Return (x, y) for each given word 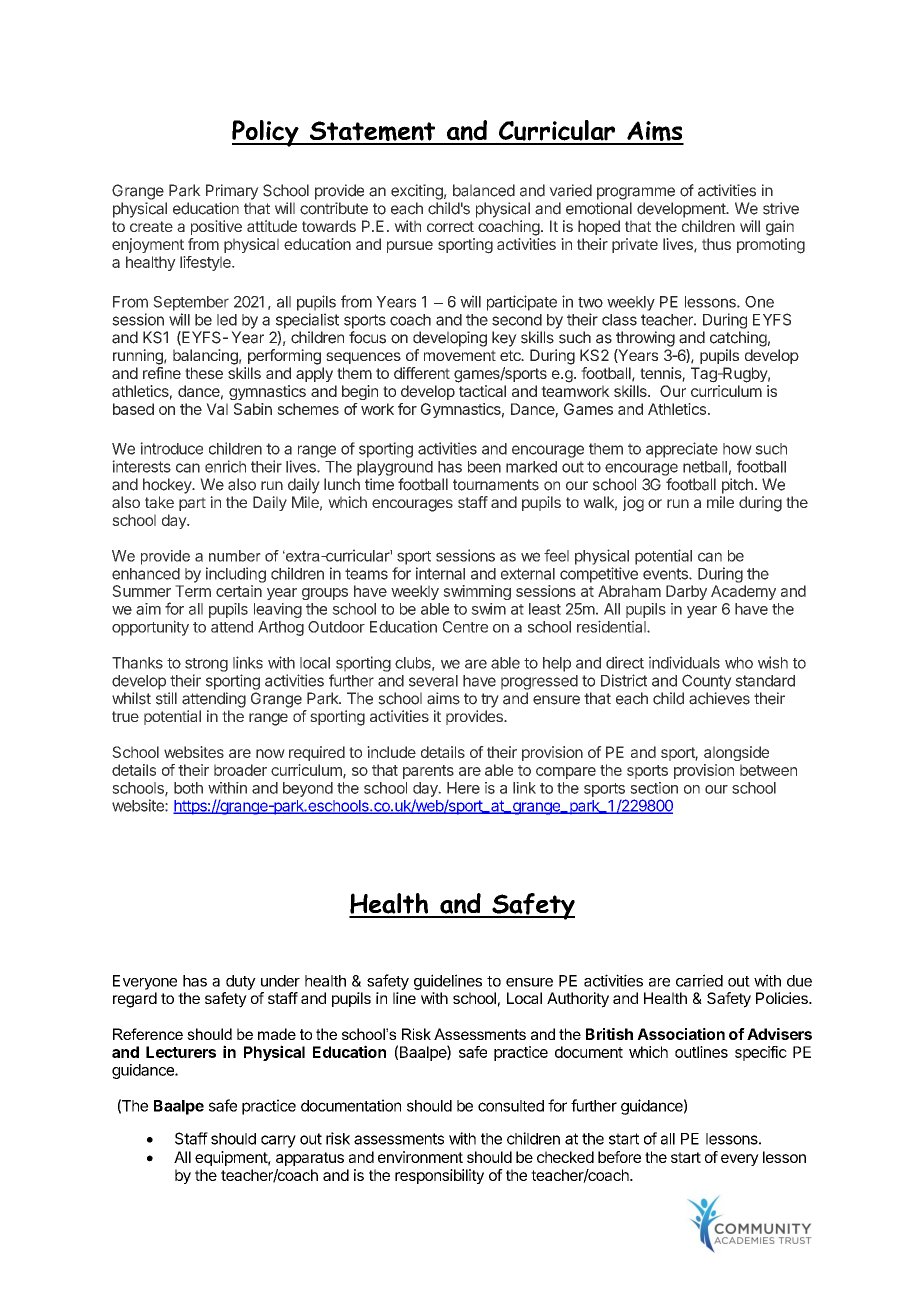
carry (278, 1141)
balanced (484, 190)
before (619, 1157)
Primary (232, 192)
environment (420, 1157)
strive (781, 208)
